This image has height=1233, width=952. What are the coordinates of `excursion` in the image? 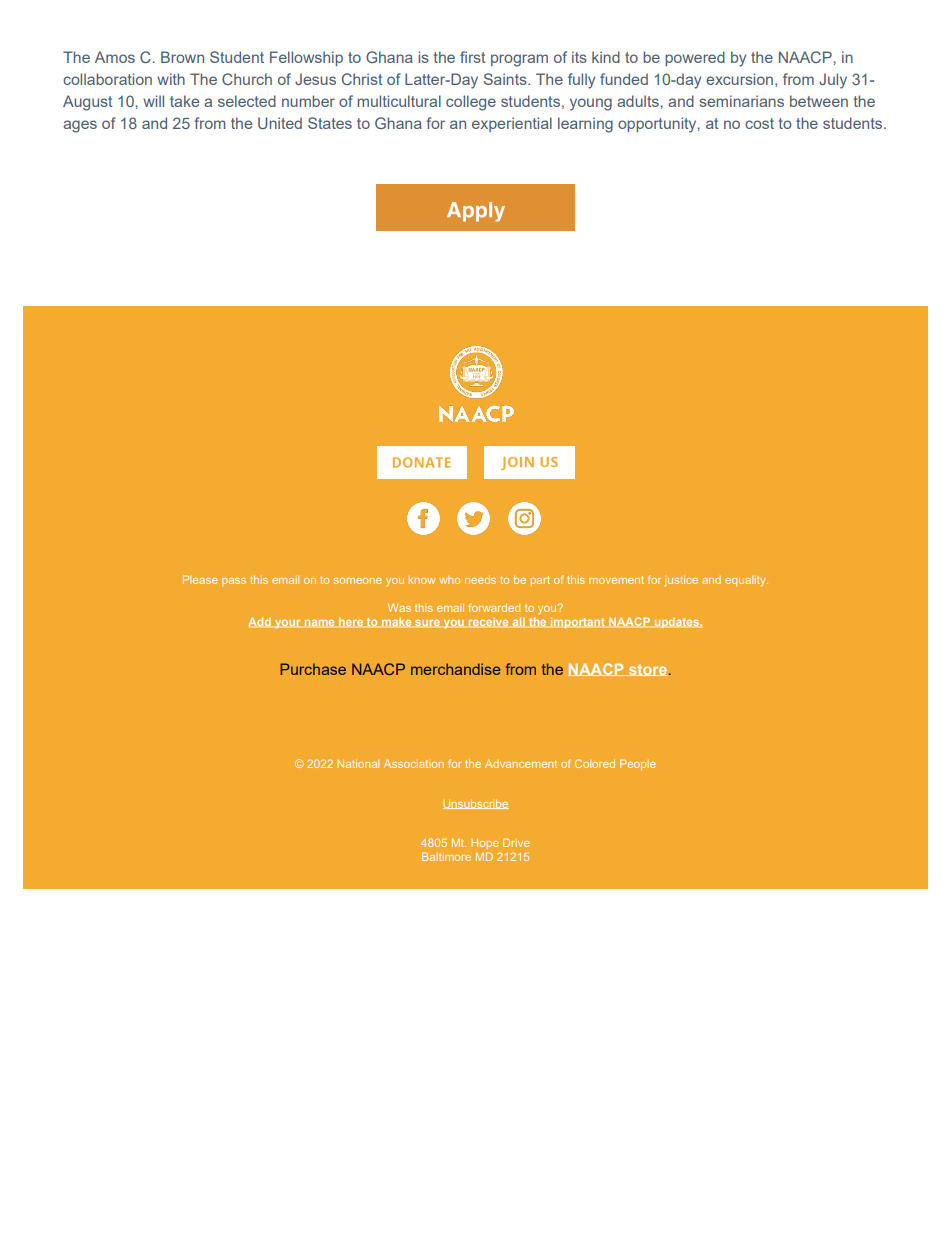 It's located at (739, 79).
